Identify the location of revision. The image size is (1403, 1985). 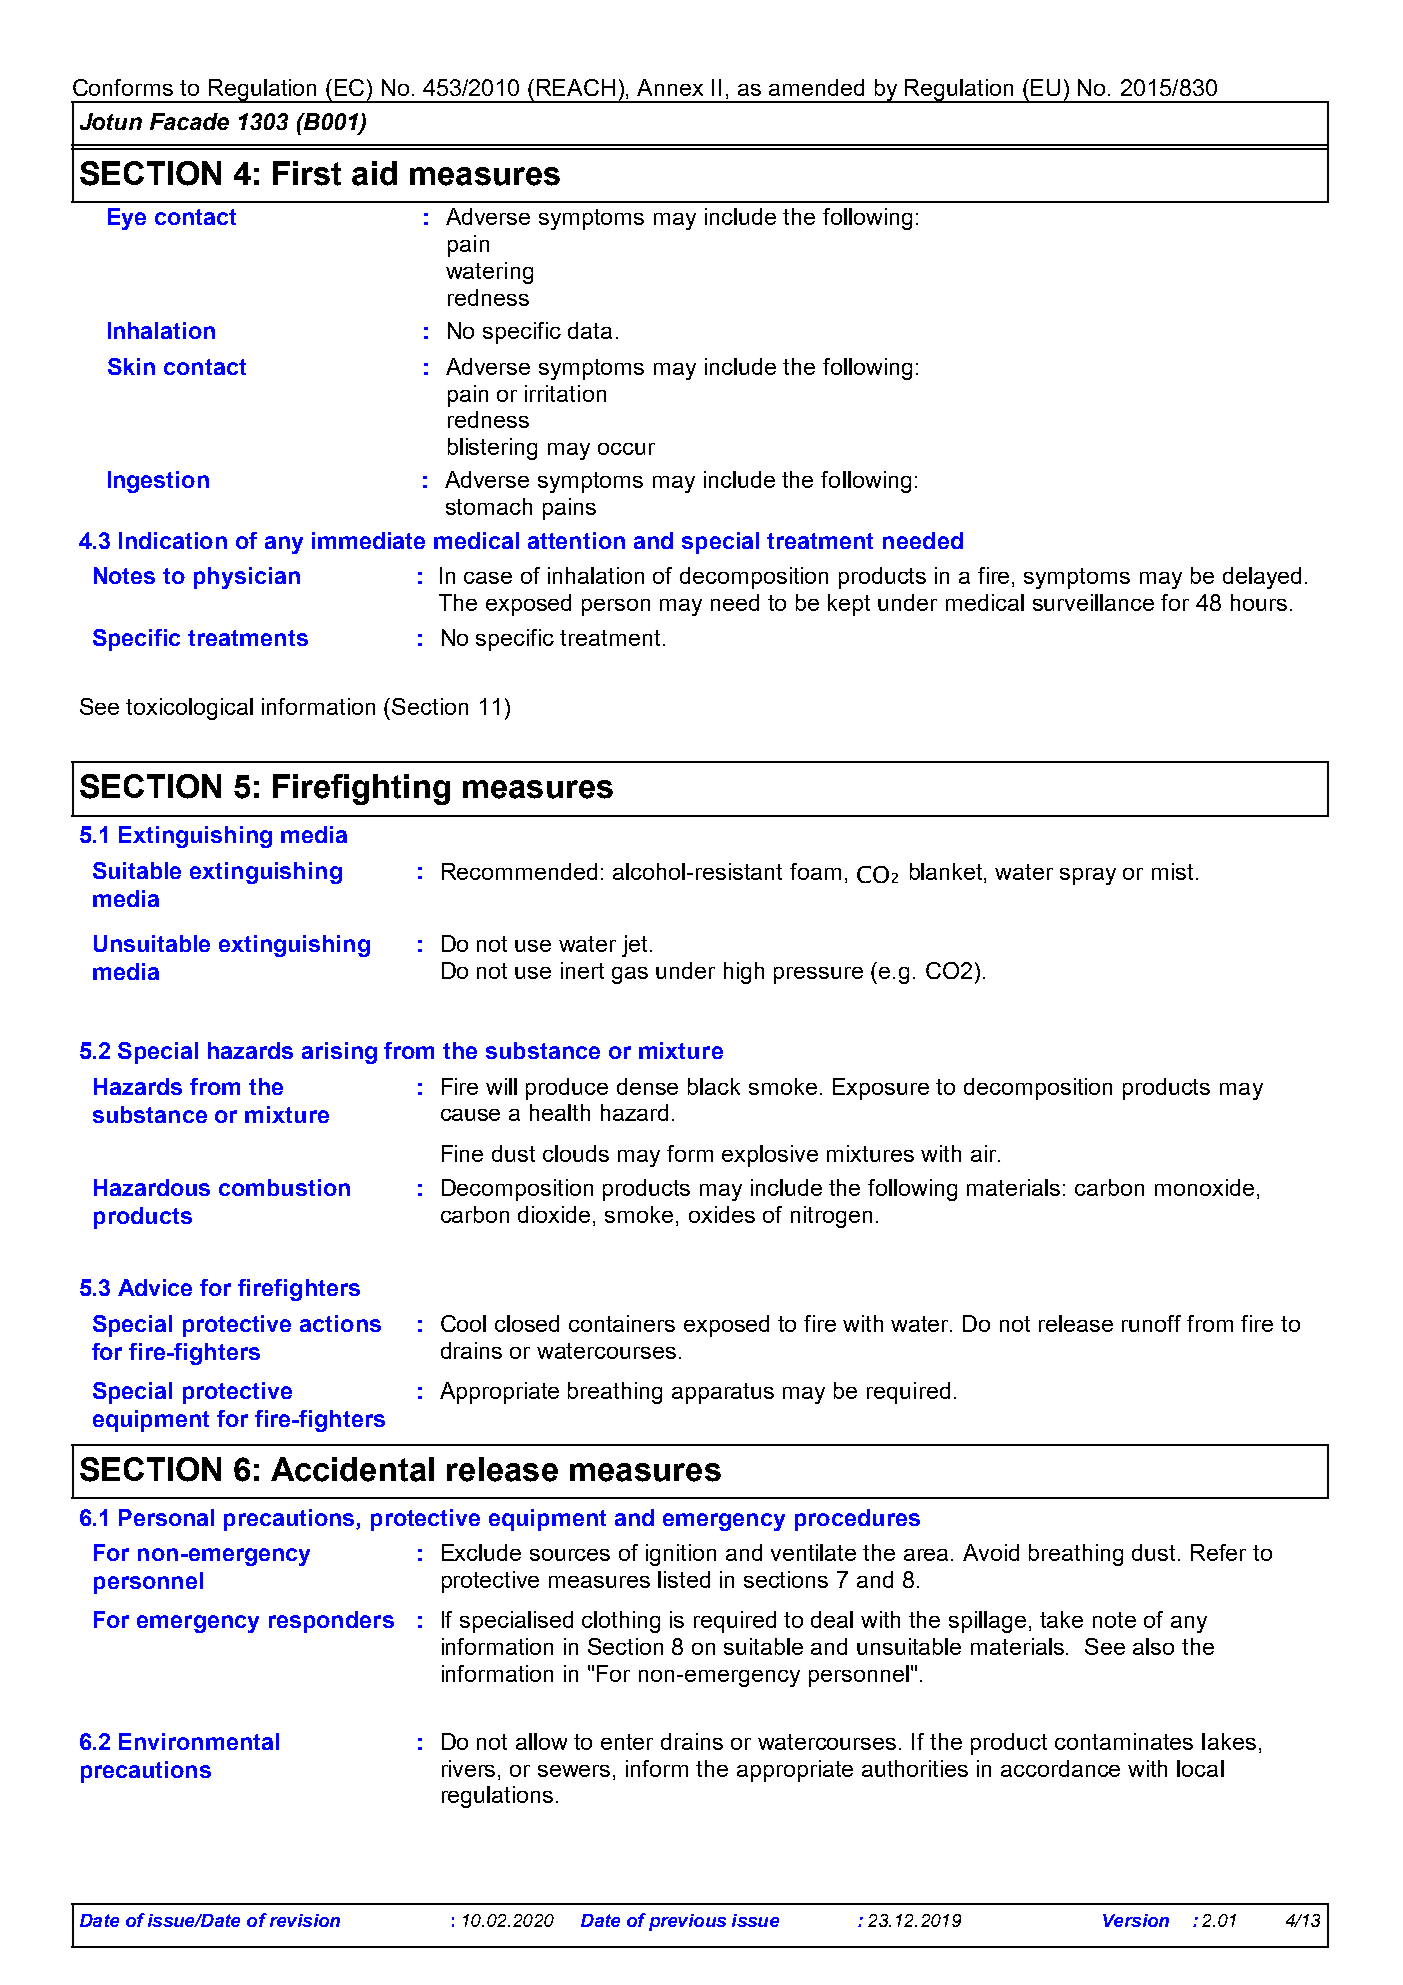
(305, 1920).
